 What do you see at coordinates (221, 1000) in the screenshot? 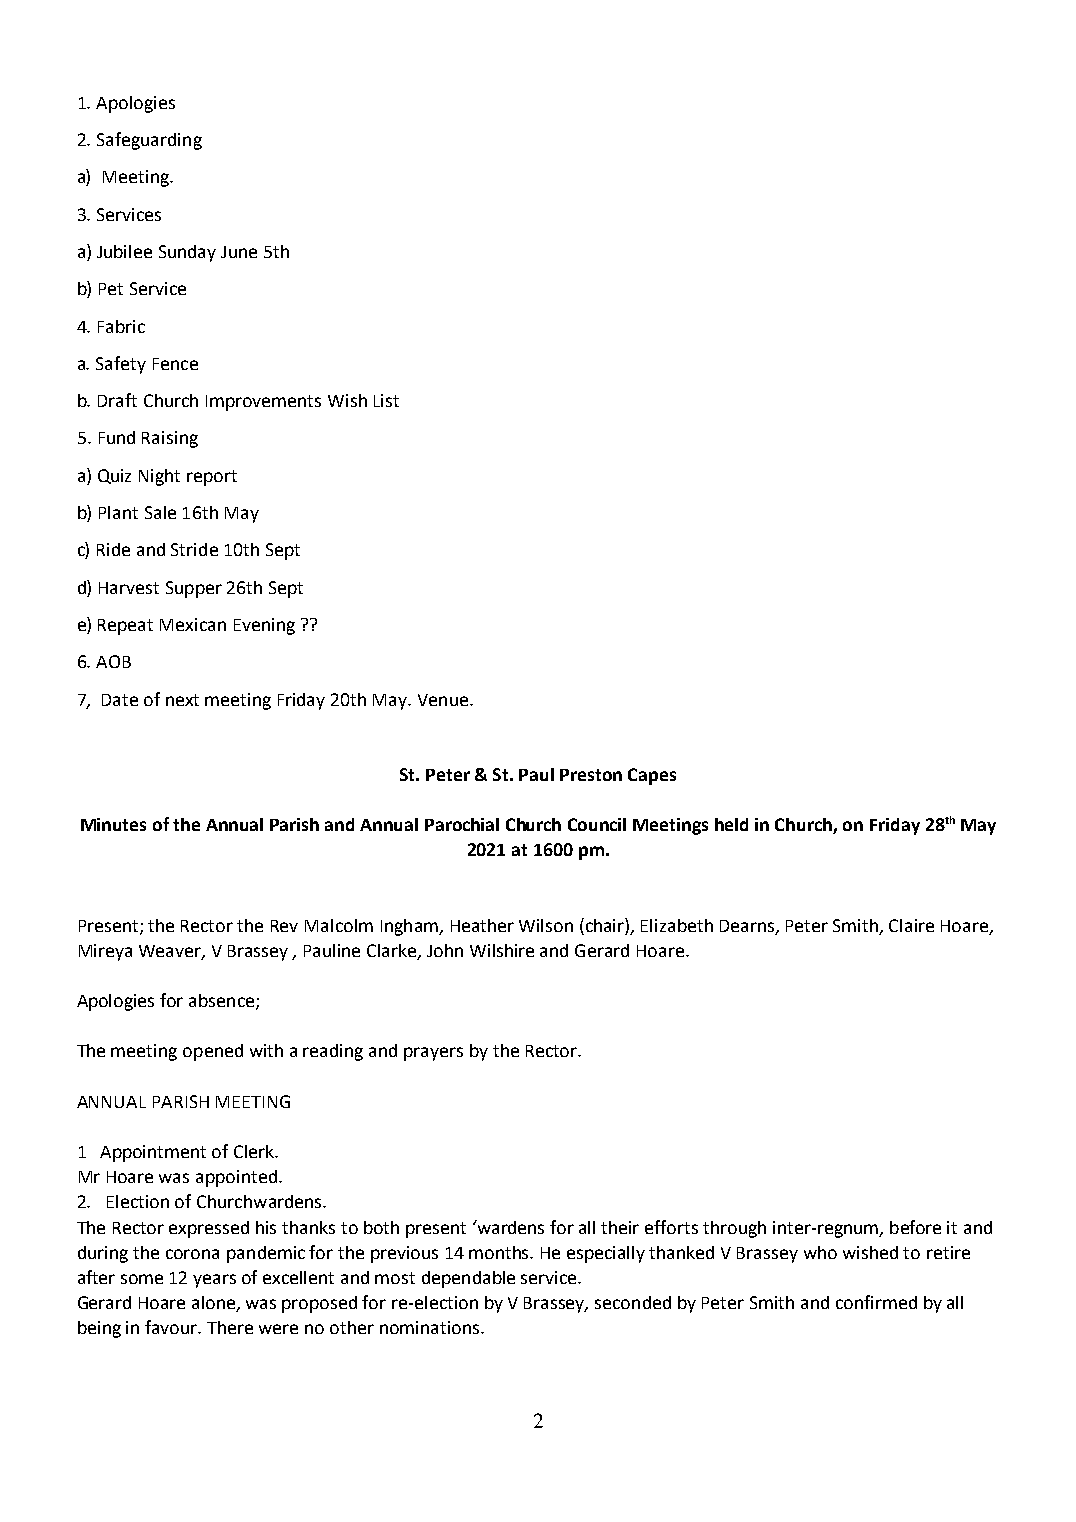
I see `absence` at bounding box center [221, 1000].
